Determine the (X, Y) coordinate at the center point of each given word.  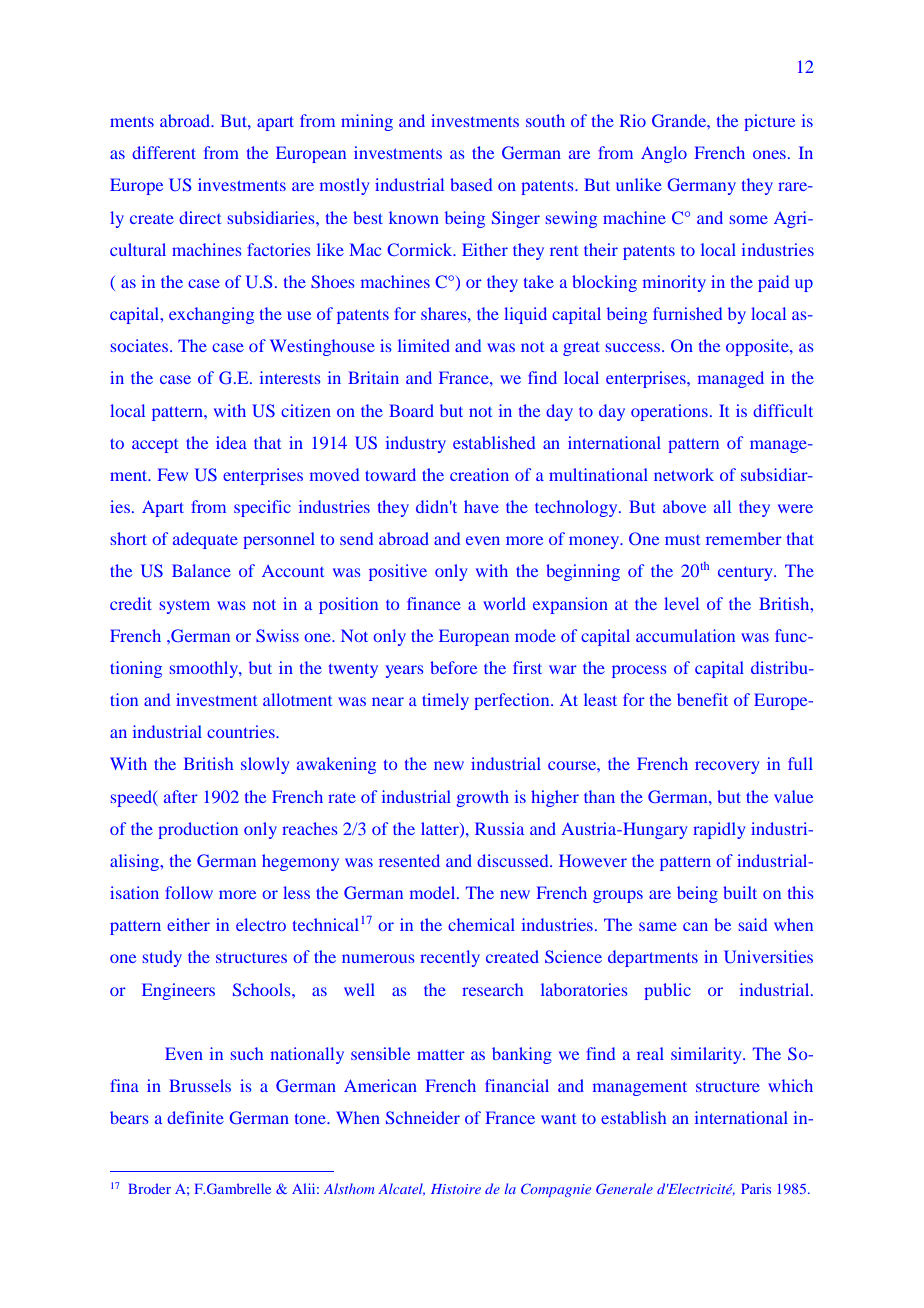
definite (195, 1117)
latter (441, 829)
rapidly (719, 830)
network (684, 474)
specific (262, 508)
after (181, 796)
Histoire (456, 1189)
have (481, 506)
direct (200, 217)
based (471, 184)
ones (769, 154)
